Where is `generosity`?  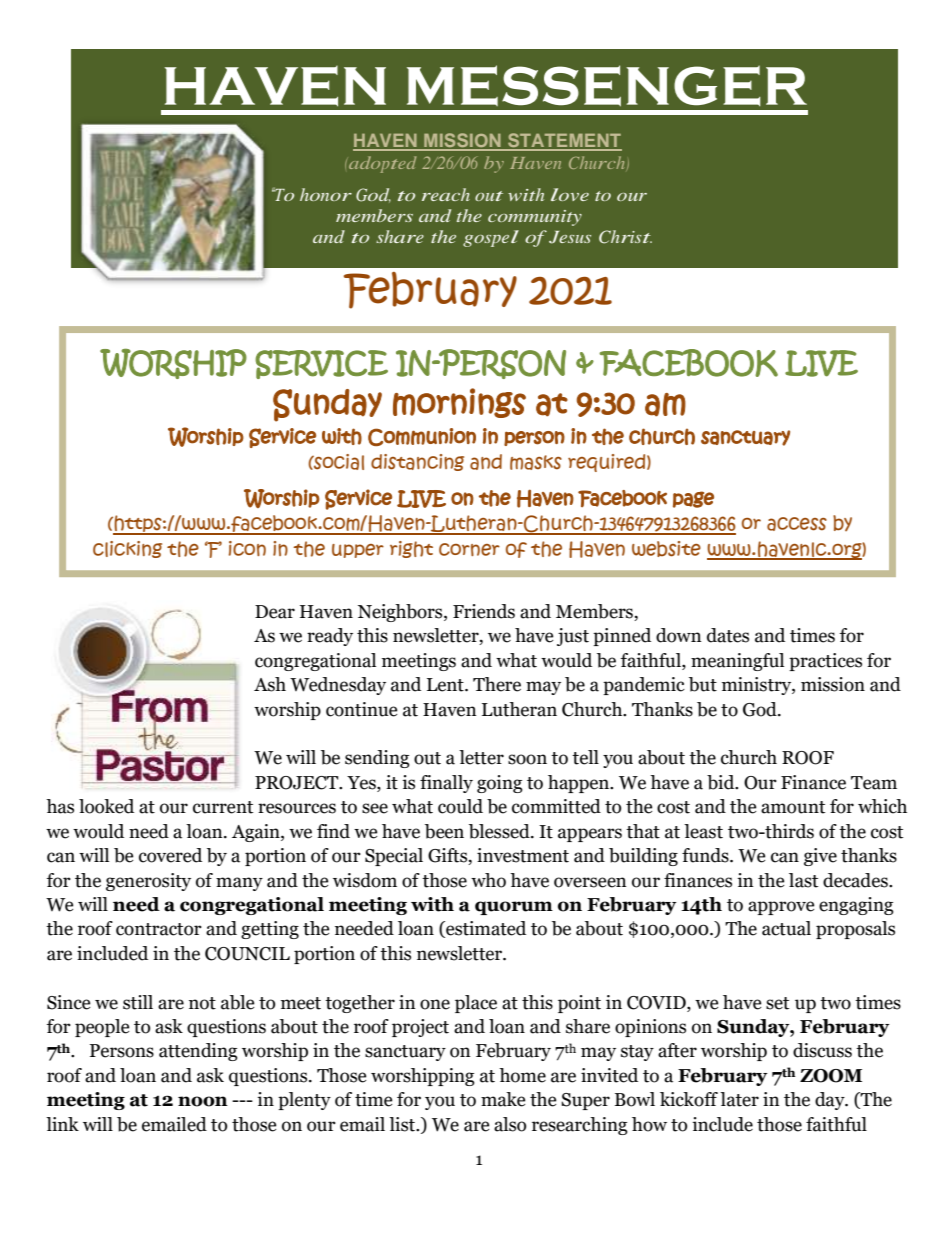
generosity is located at coordinates (148, 882).
